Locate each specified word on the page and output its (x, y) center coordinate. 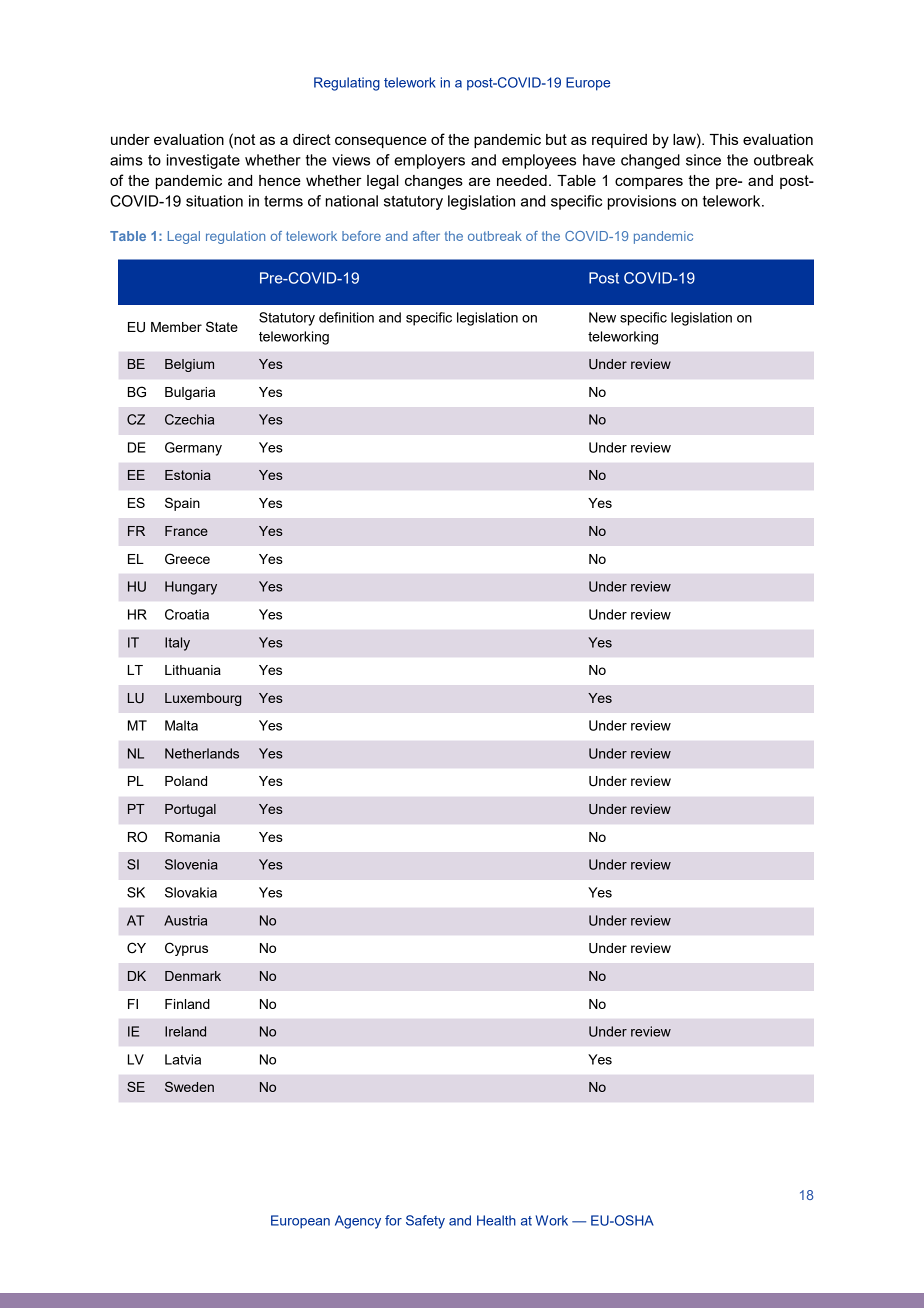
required (619, 141)
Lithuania (193, 670)
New (602, 317)
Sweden (189, 1086)
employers (429, 161)
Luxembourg (203, 699)
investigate (203, 161)
